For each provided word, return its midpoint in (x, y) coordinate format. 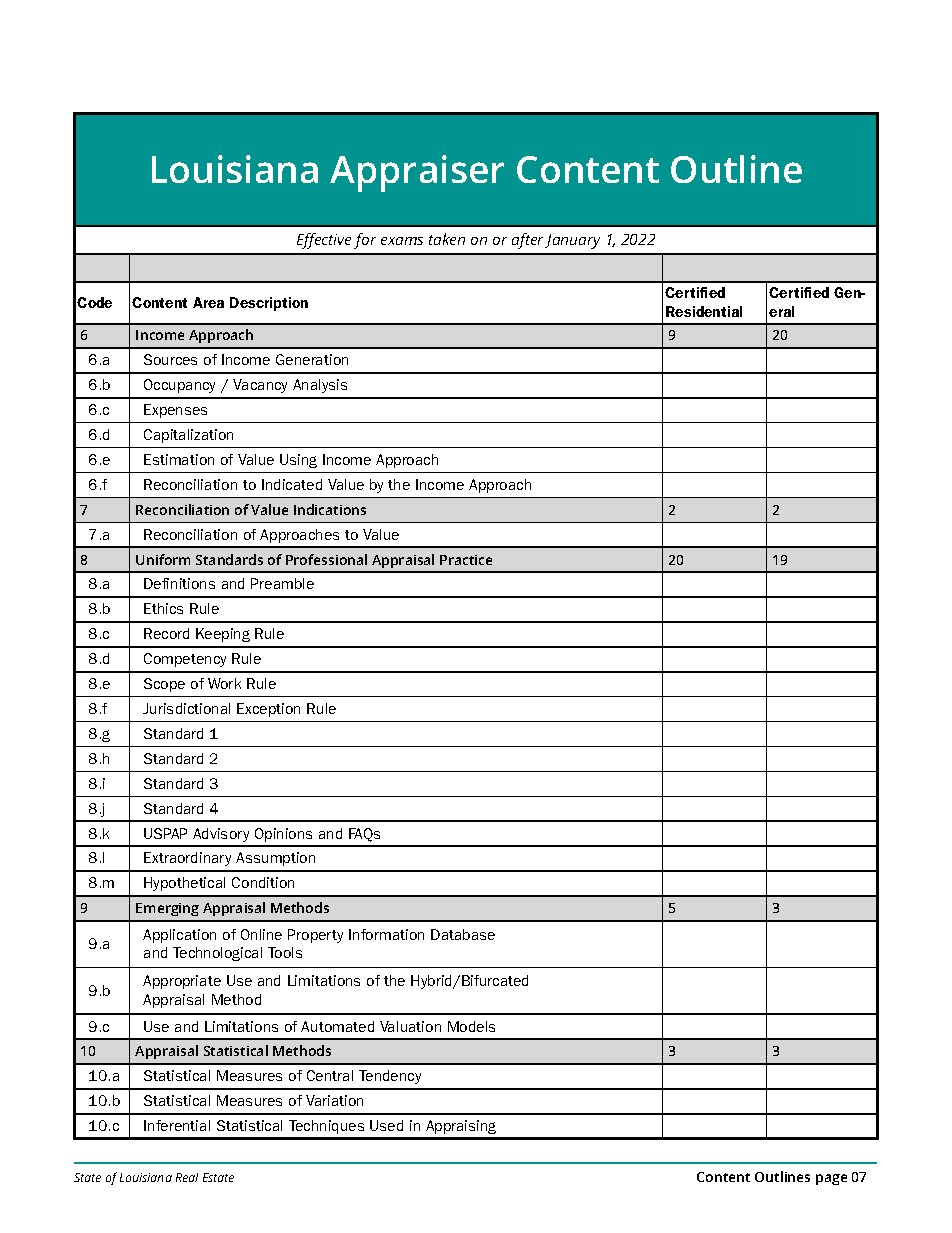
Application (179, 936)
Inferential (177, 1125)
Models (471, 1026)
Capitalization (188, 436)
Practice (466, 560)
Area (208, 302)
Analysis (320, 386)
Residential (704, 311)
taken (447, 239)
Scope (164, 685)
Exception (268, 710)
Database (463, 934)
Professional (326, 559)
